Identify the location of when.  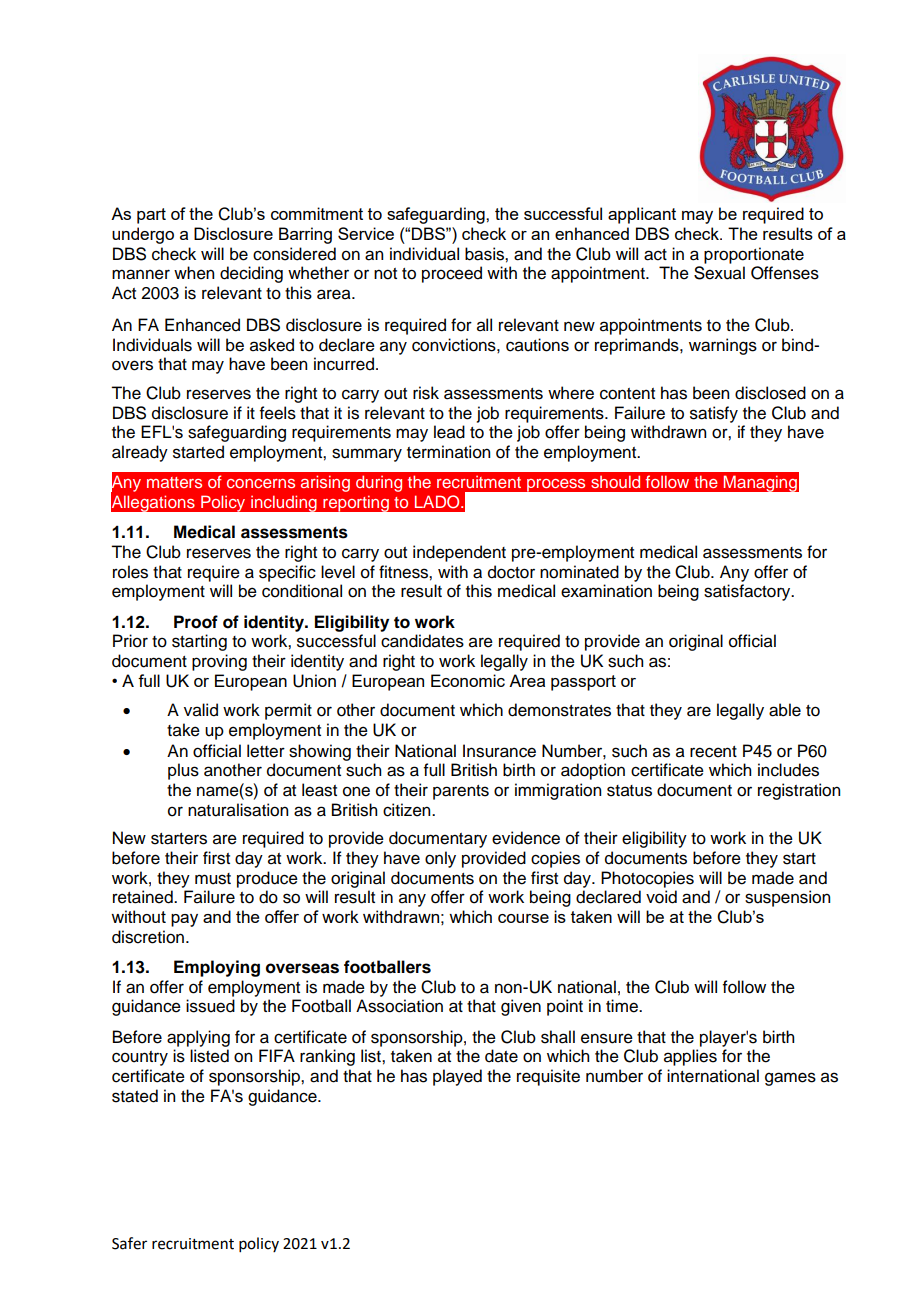
(194, 273).
